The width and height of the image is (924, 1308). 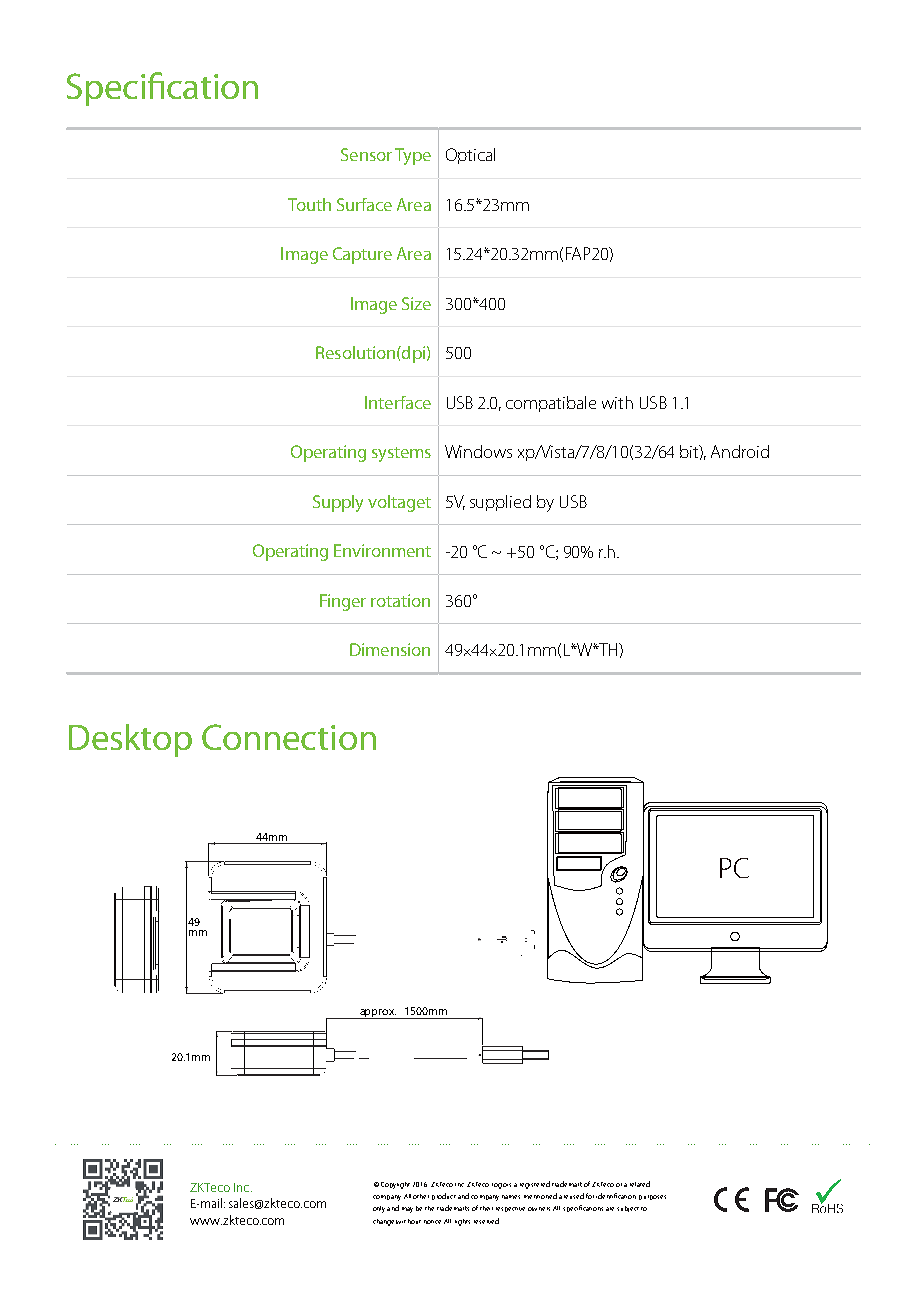 I want to click on Surface, so click(x=364, y=204).
